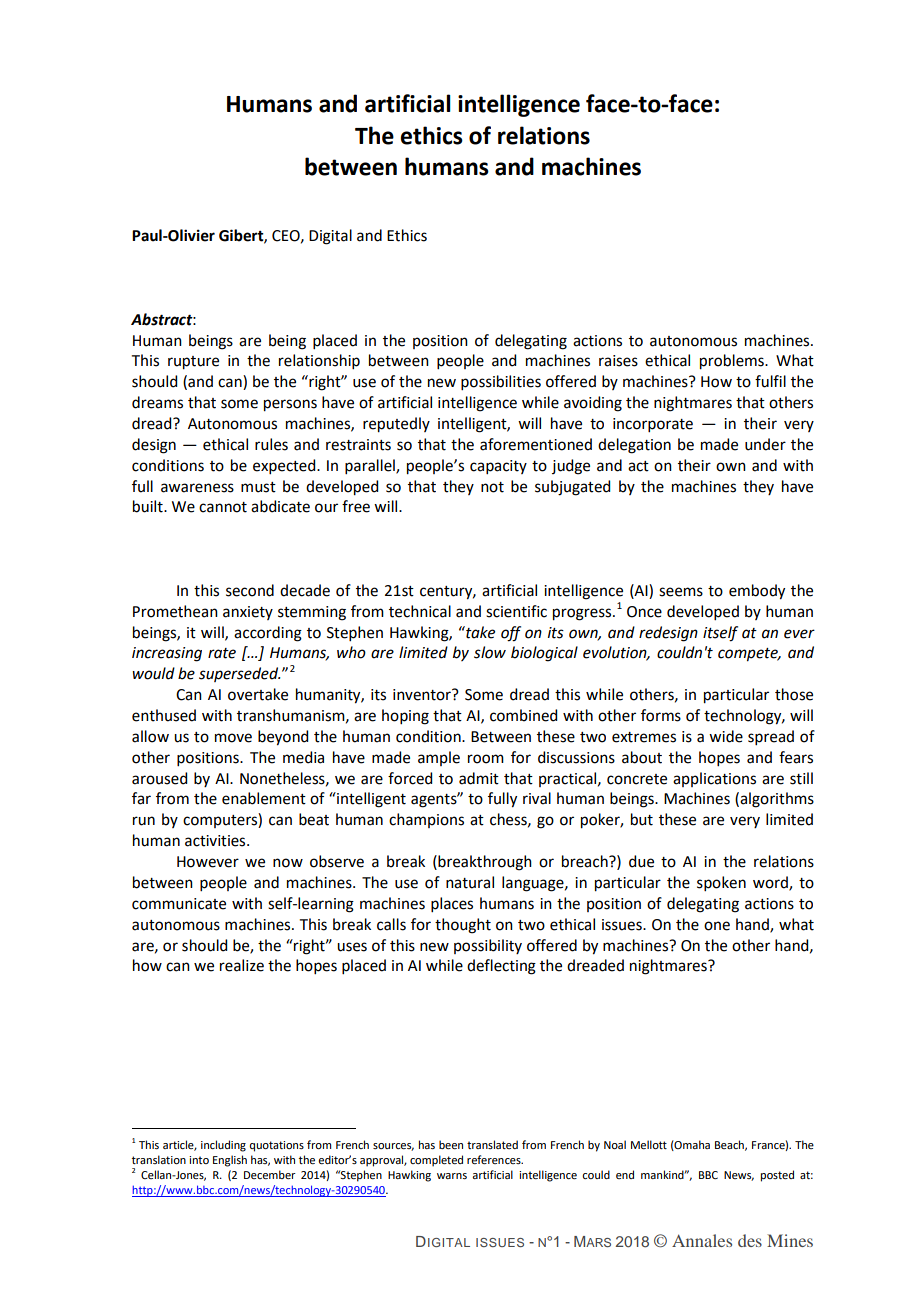 This screenshot has height=1308, width=924. Describe the element at coordinates (193, 363) in the screenshot. I see `rupture` at that location.
